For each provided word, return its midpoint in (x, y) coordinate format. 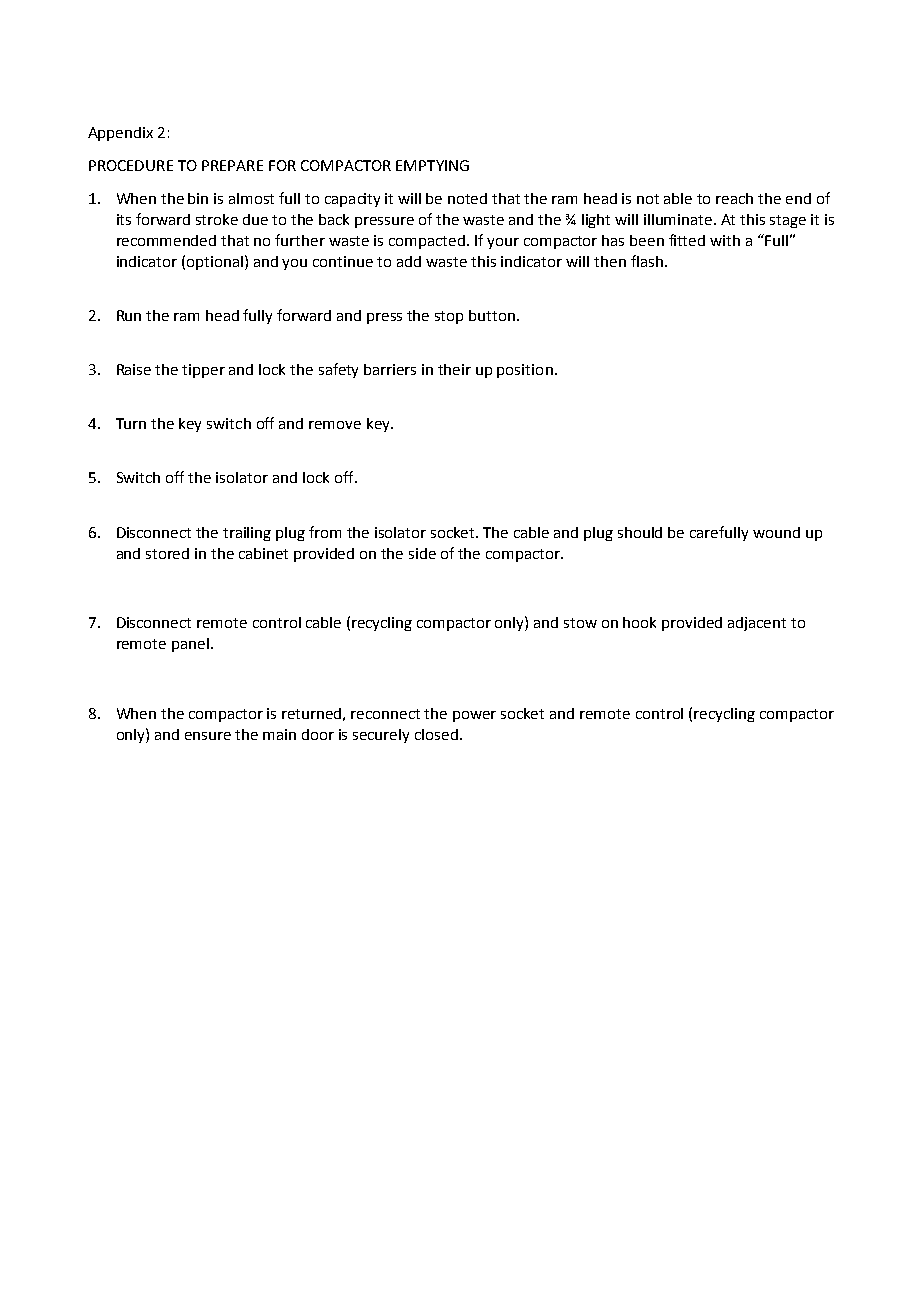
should (640, 532)
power (474, 716)
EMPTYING (432, 165)
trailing (247, 534)
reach (734, 198)
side (422, 553)
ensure (208, 736)
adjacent (757, 624)
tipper (203, 371)
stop (449, 317)
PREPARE (232, 165)
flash (647, 261)
